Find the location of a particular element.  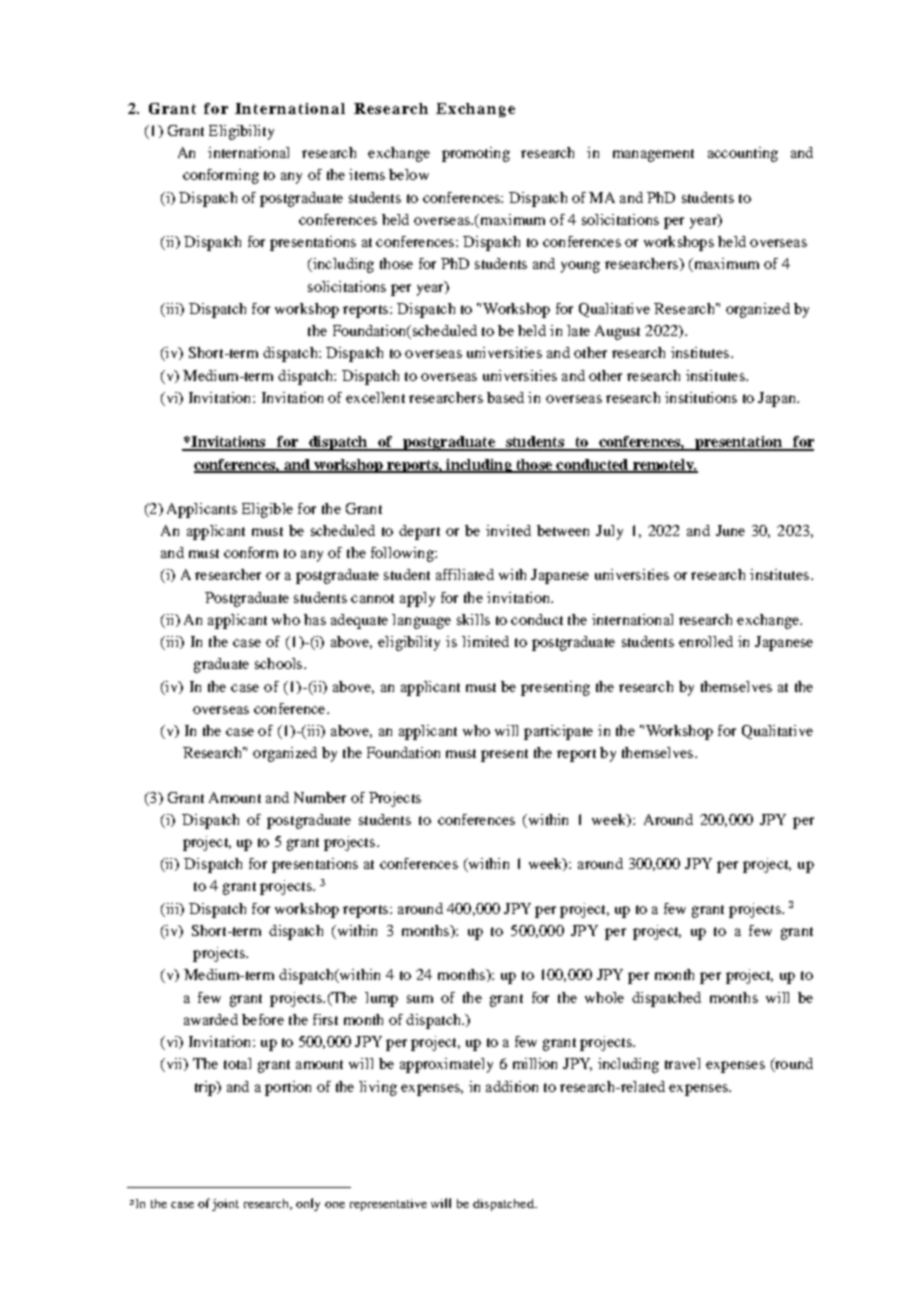

participate is located at coordinates (558, 732).
